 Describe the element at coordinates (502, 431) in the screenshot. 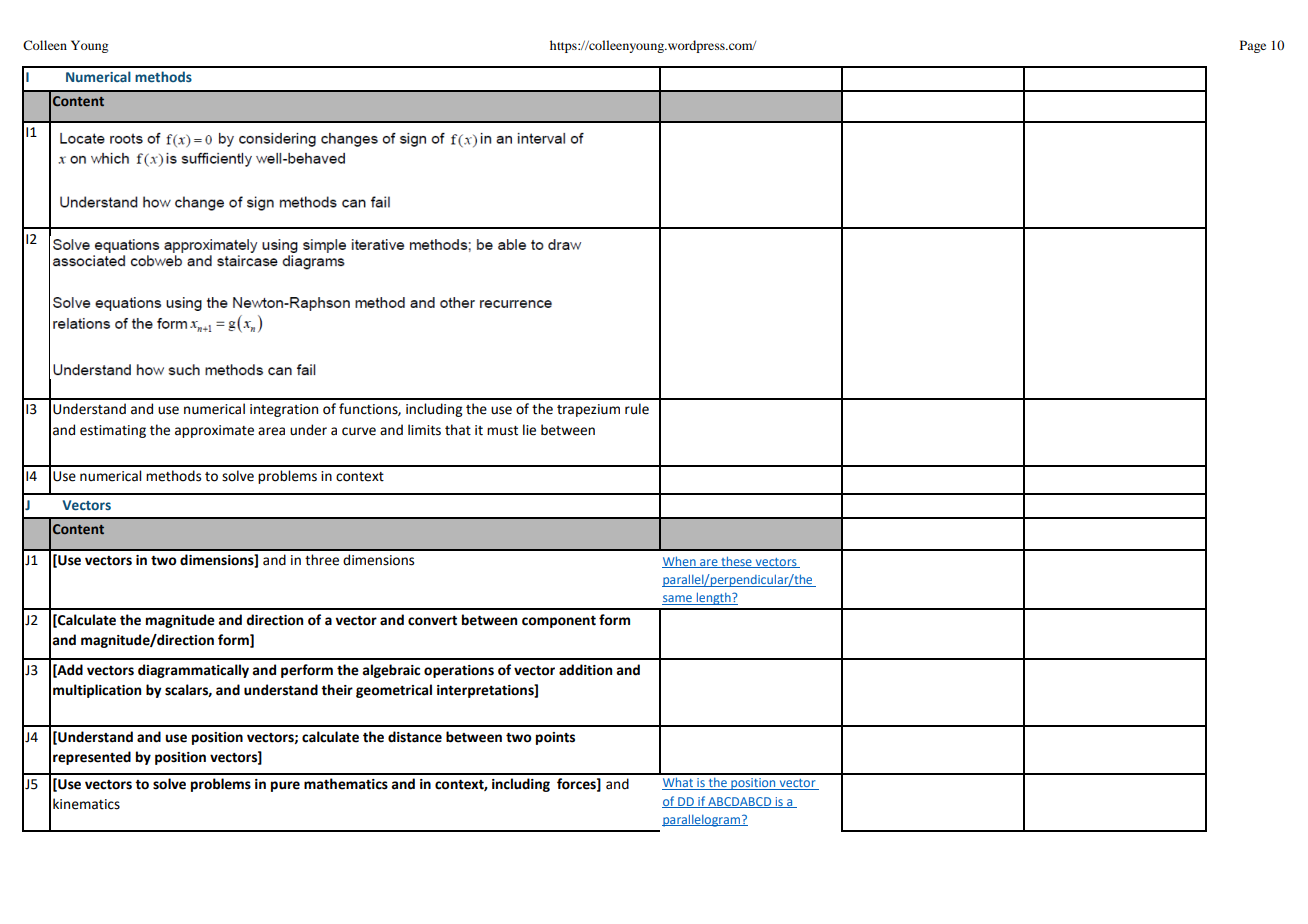

I see `must` at that location.
